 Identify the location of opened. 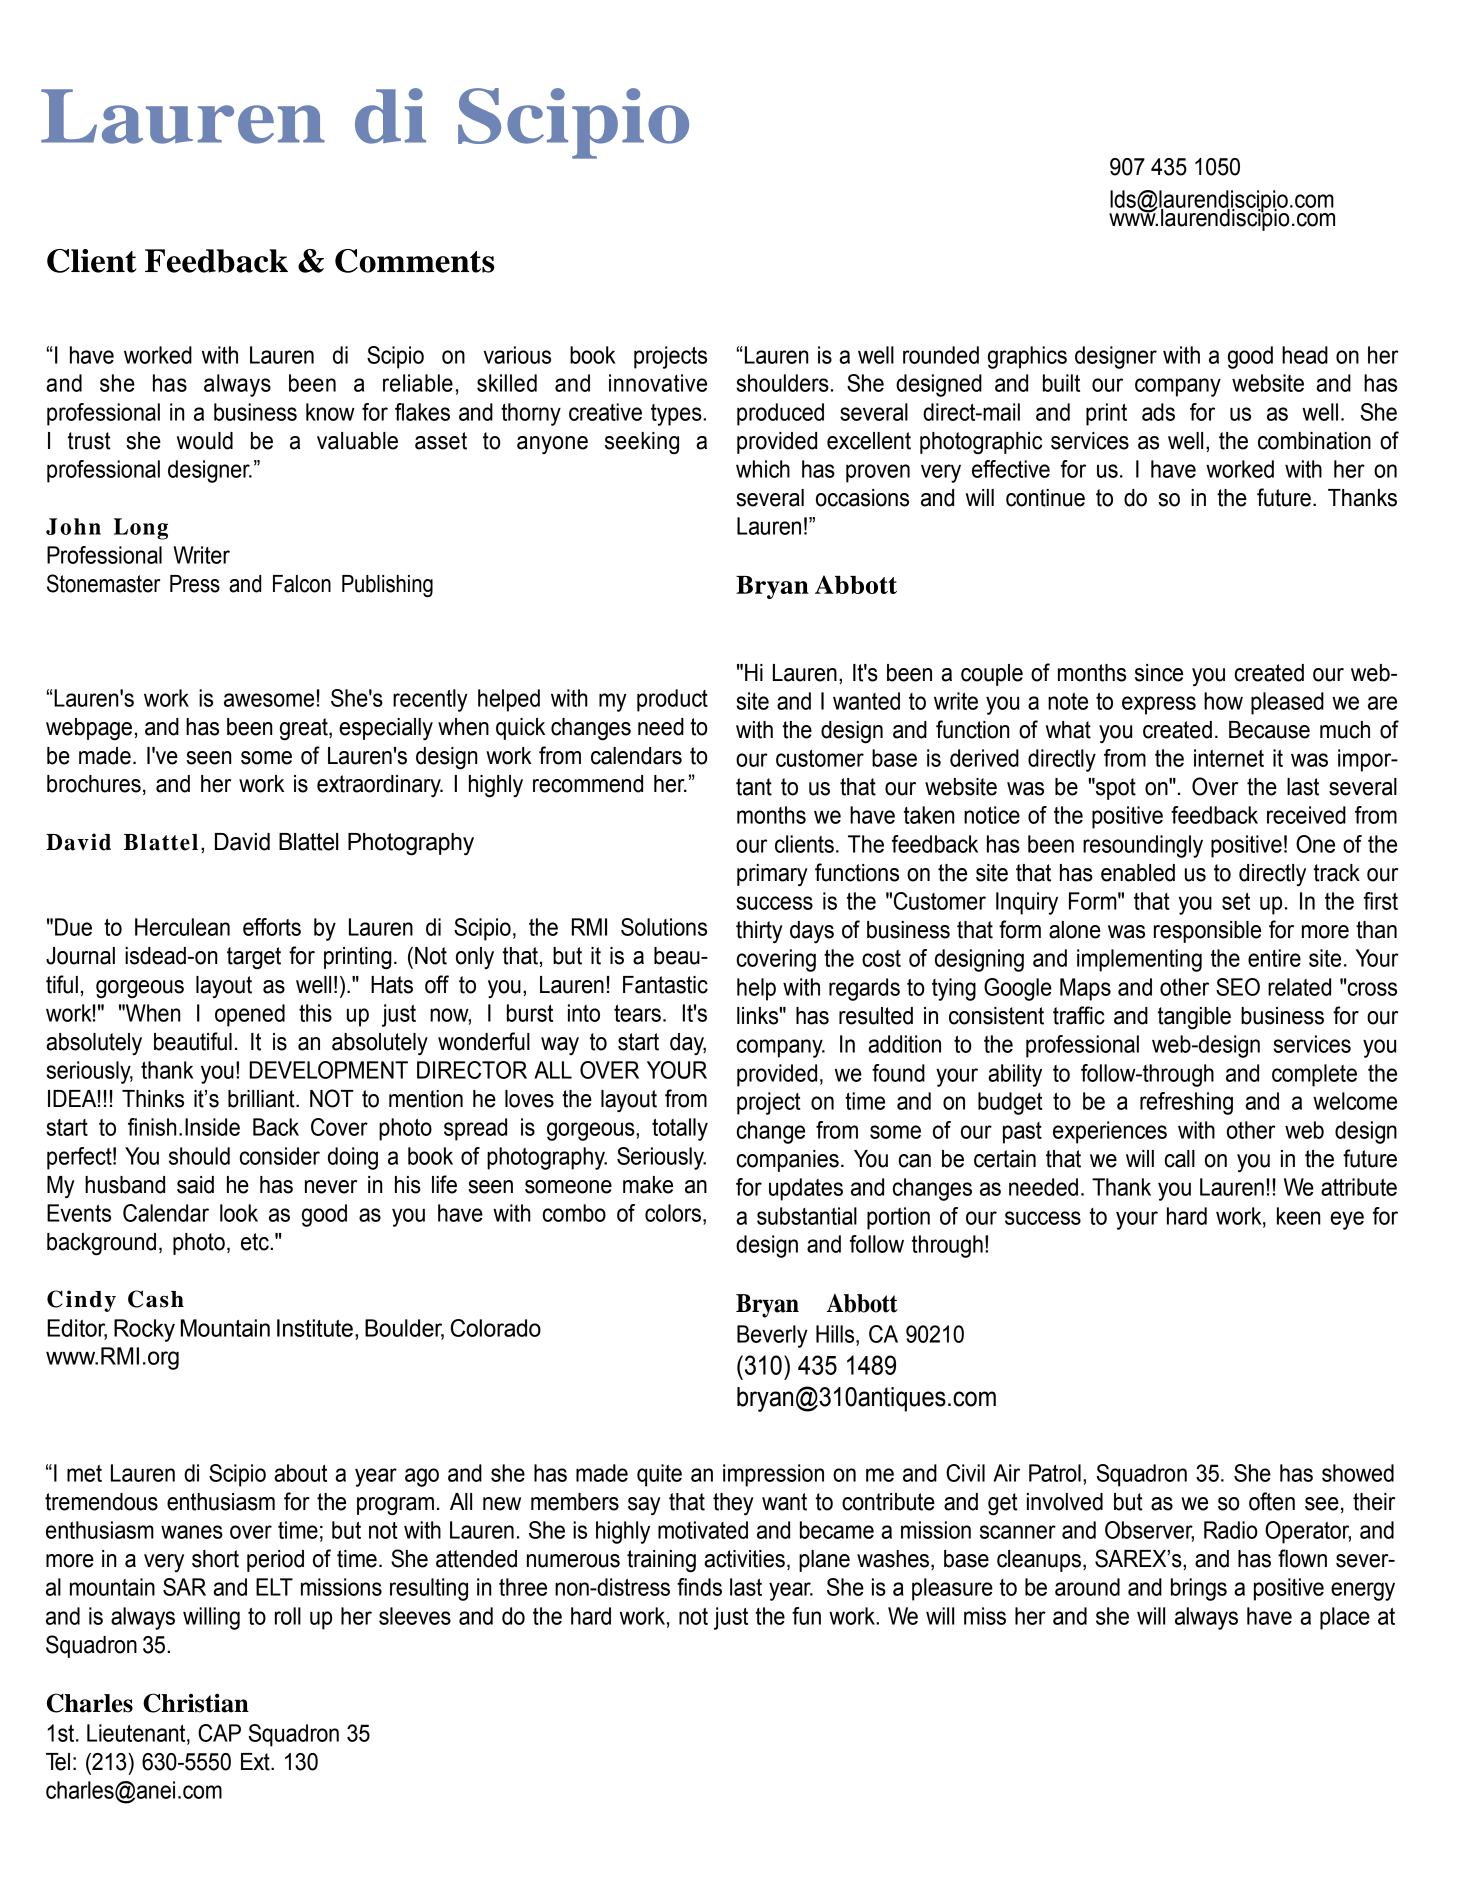
(250, 1015).
